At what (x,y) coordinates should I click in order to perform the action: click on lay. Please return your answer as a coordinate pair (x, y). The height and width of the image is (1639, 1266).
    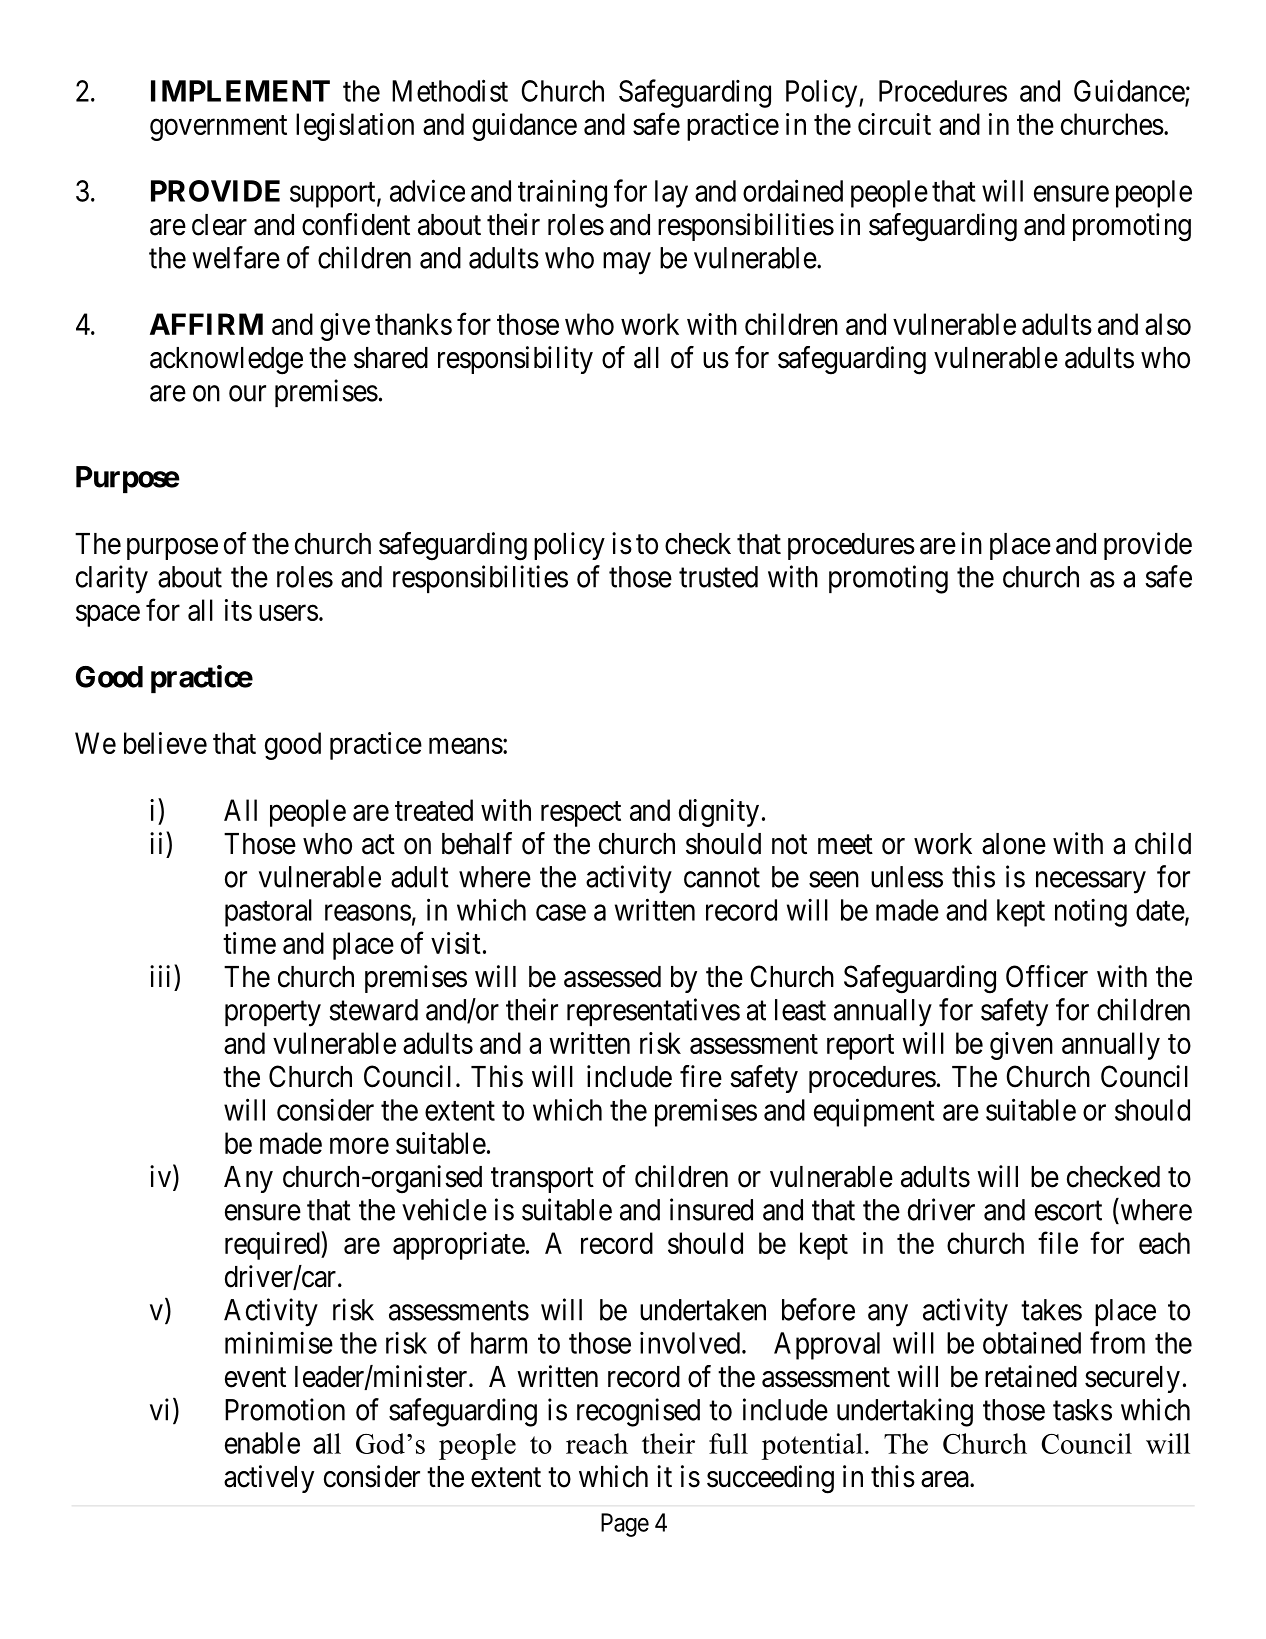
    Looking at the image, I should click on (671, 194).
